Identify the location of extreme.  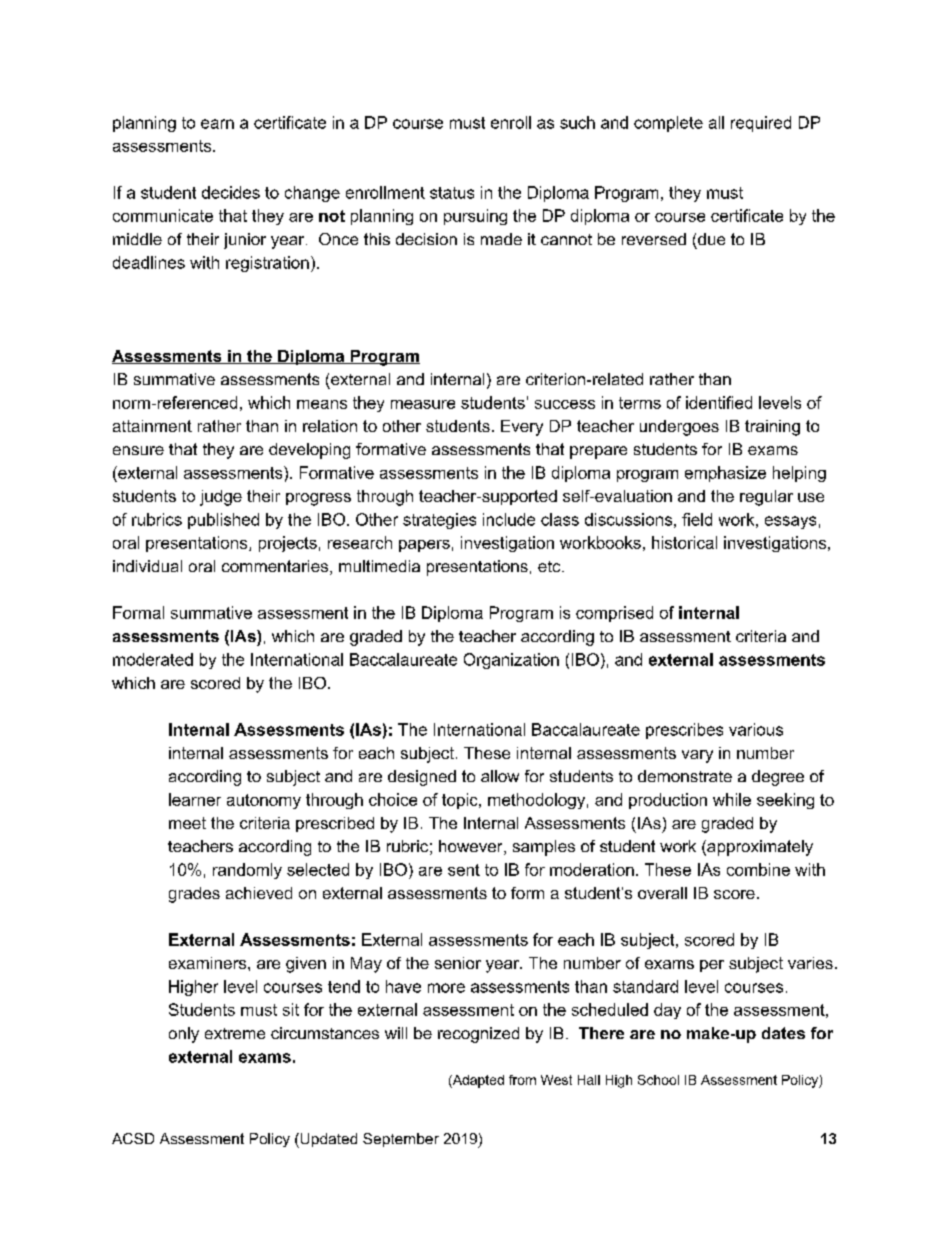
(235, 1033).
